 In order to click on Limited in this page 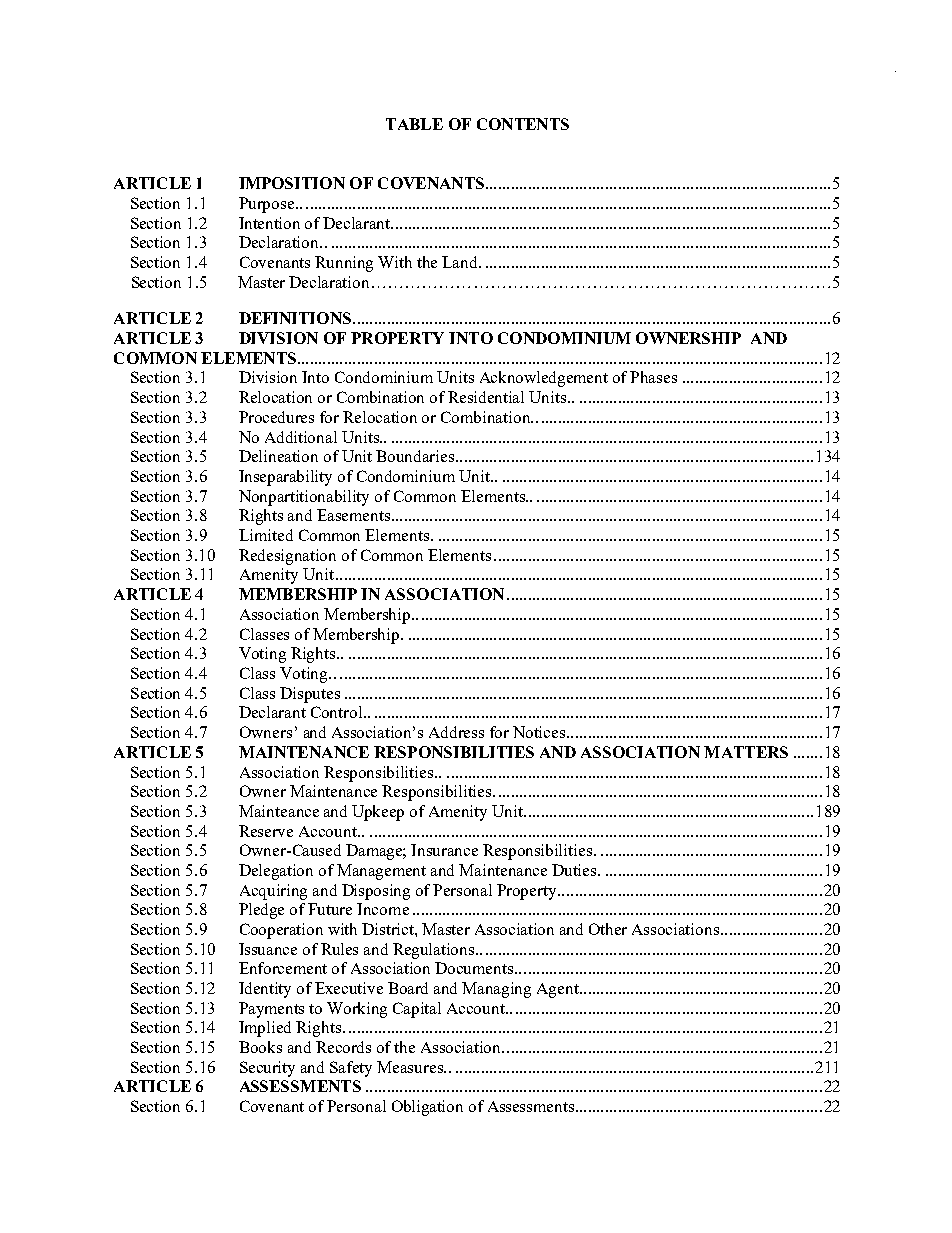, I will do `click(266, 535)`.
